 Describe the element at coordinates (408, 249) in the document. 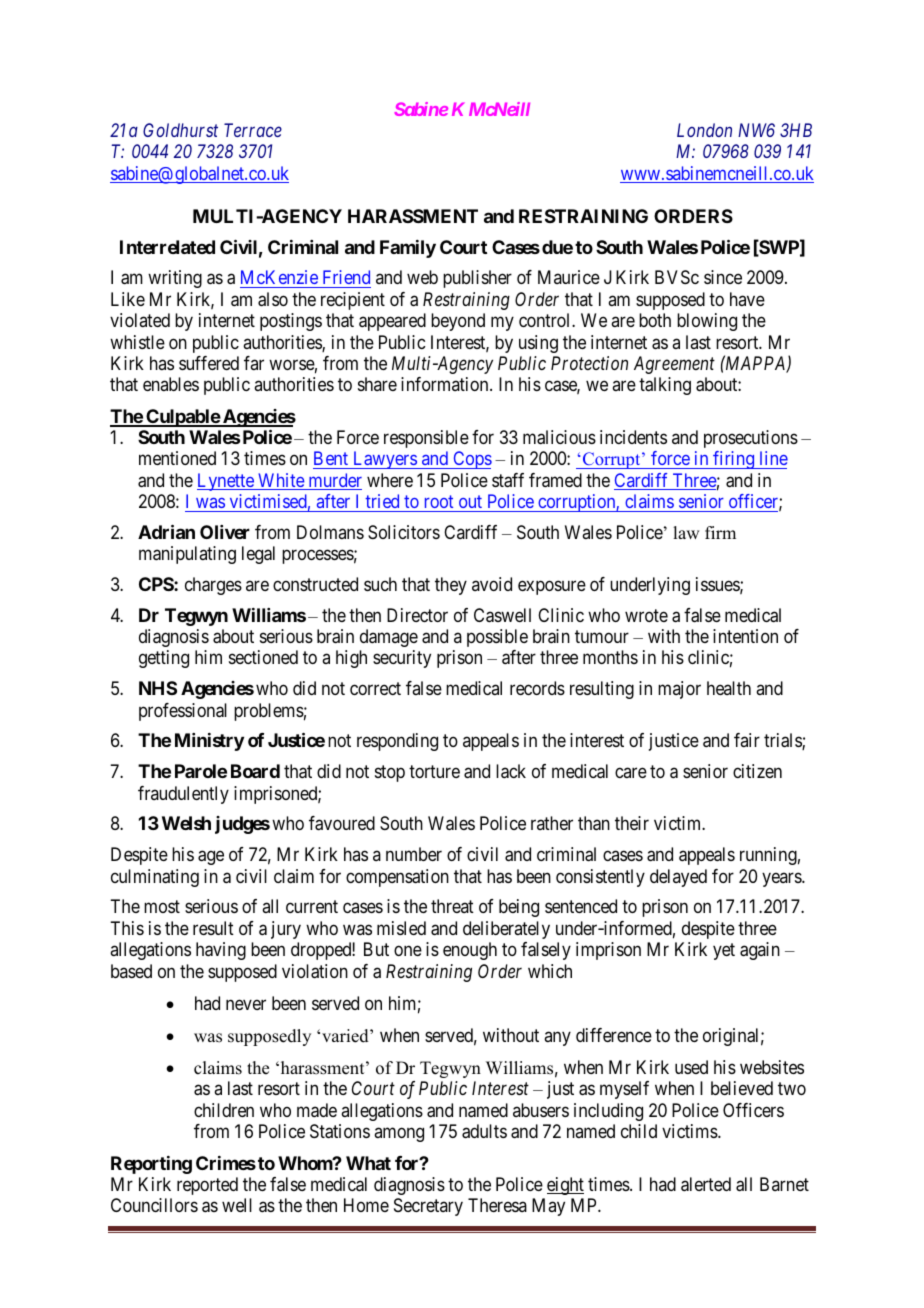

I see `Family` at that location.
